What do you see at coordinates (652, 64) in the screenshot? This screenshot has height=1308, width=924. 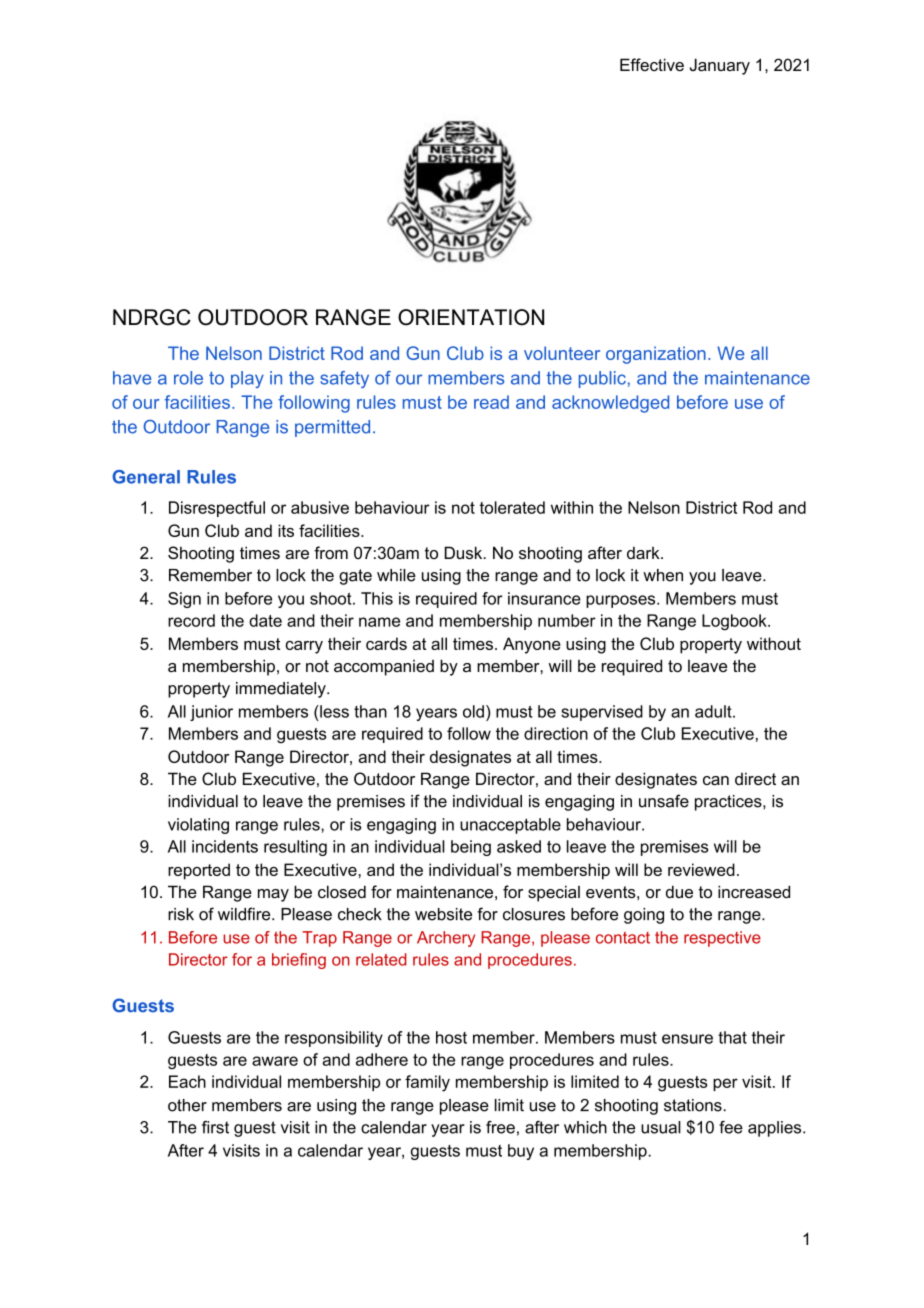 I see `Effective` at bounding box center [652, 64].
